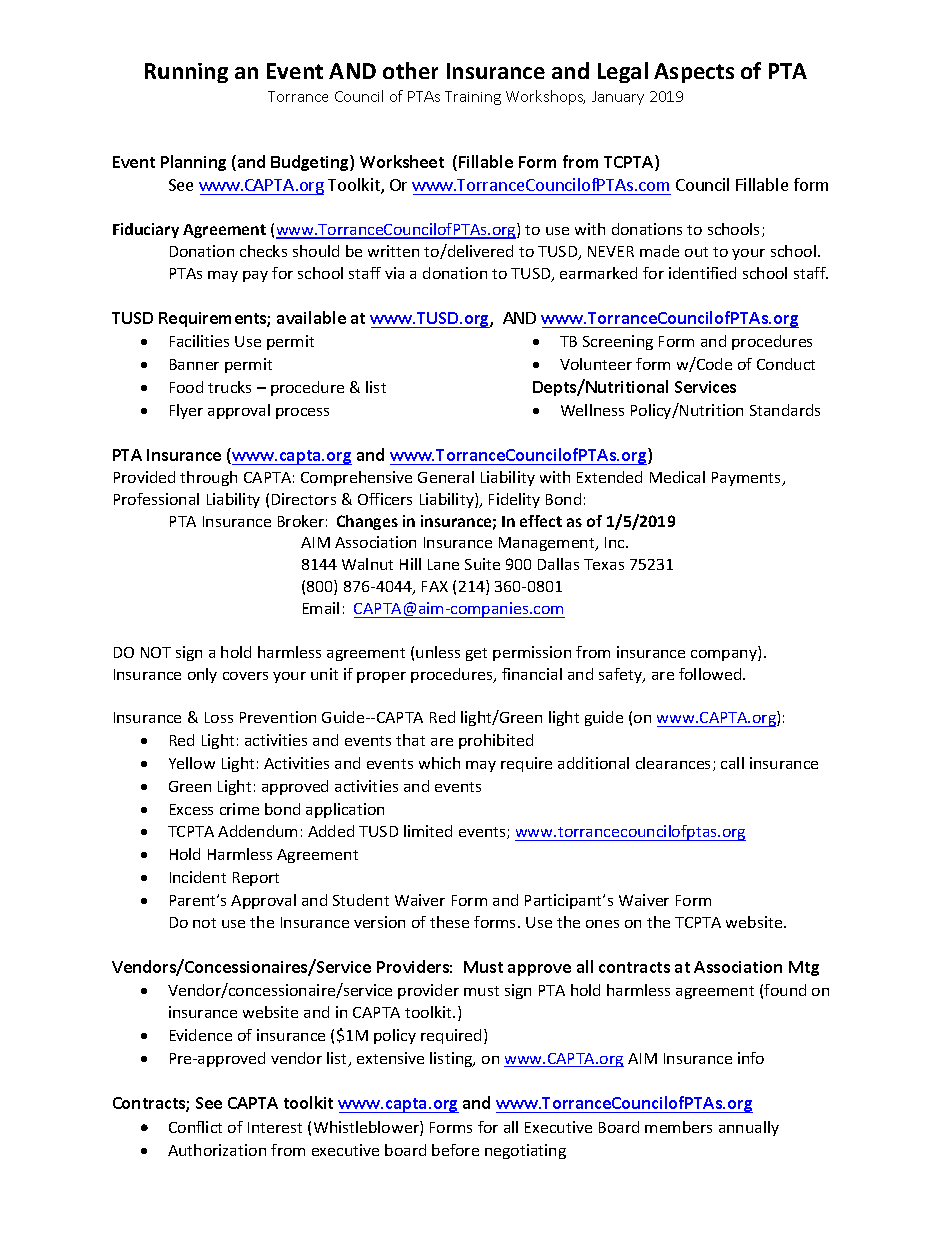 This page has width=952, height=1233. Describe the element at coordinates (195, 1127) in the page. I see `Conflict` at that location.
